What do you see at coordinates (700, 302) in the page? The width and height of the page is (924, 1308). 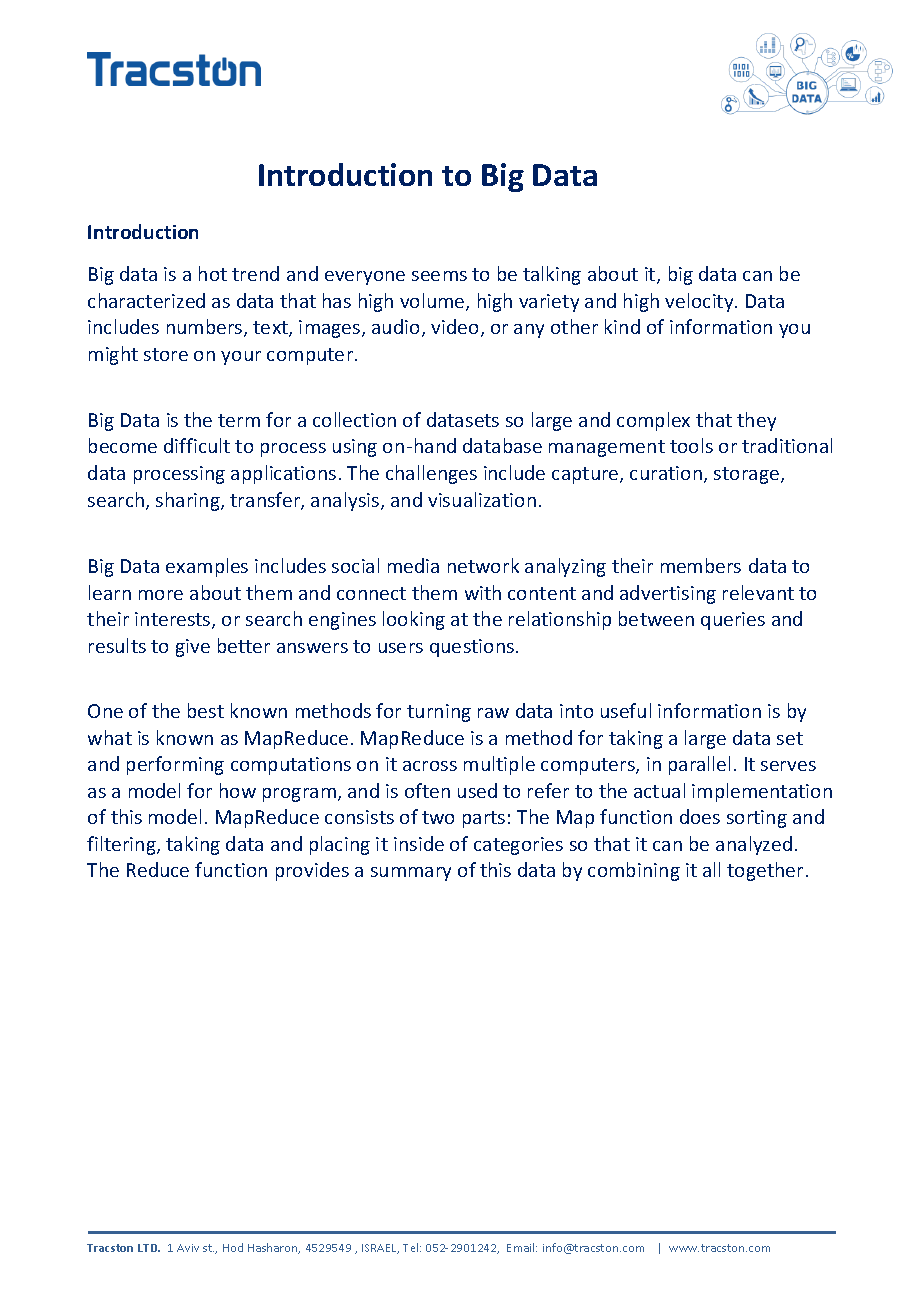 I see `velocity` at bounding box center [700, 302].
